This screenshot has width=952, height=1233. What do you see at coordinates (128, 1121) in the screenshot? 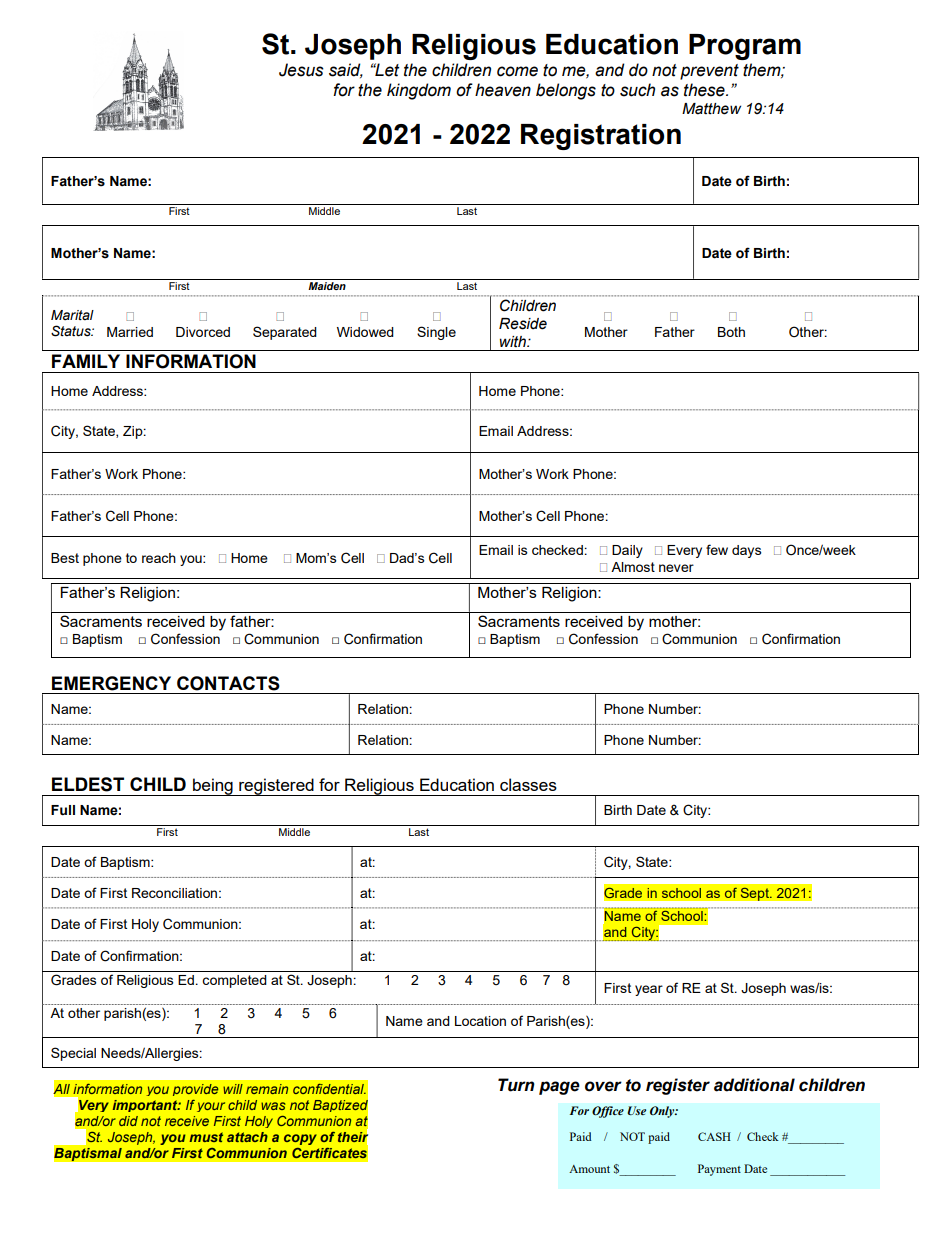
I see `did` at bounding box center [128, 1121].
